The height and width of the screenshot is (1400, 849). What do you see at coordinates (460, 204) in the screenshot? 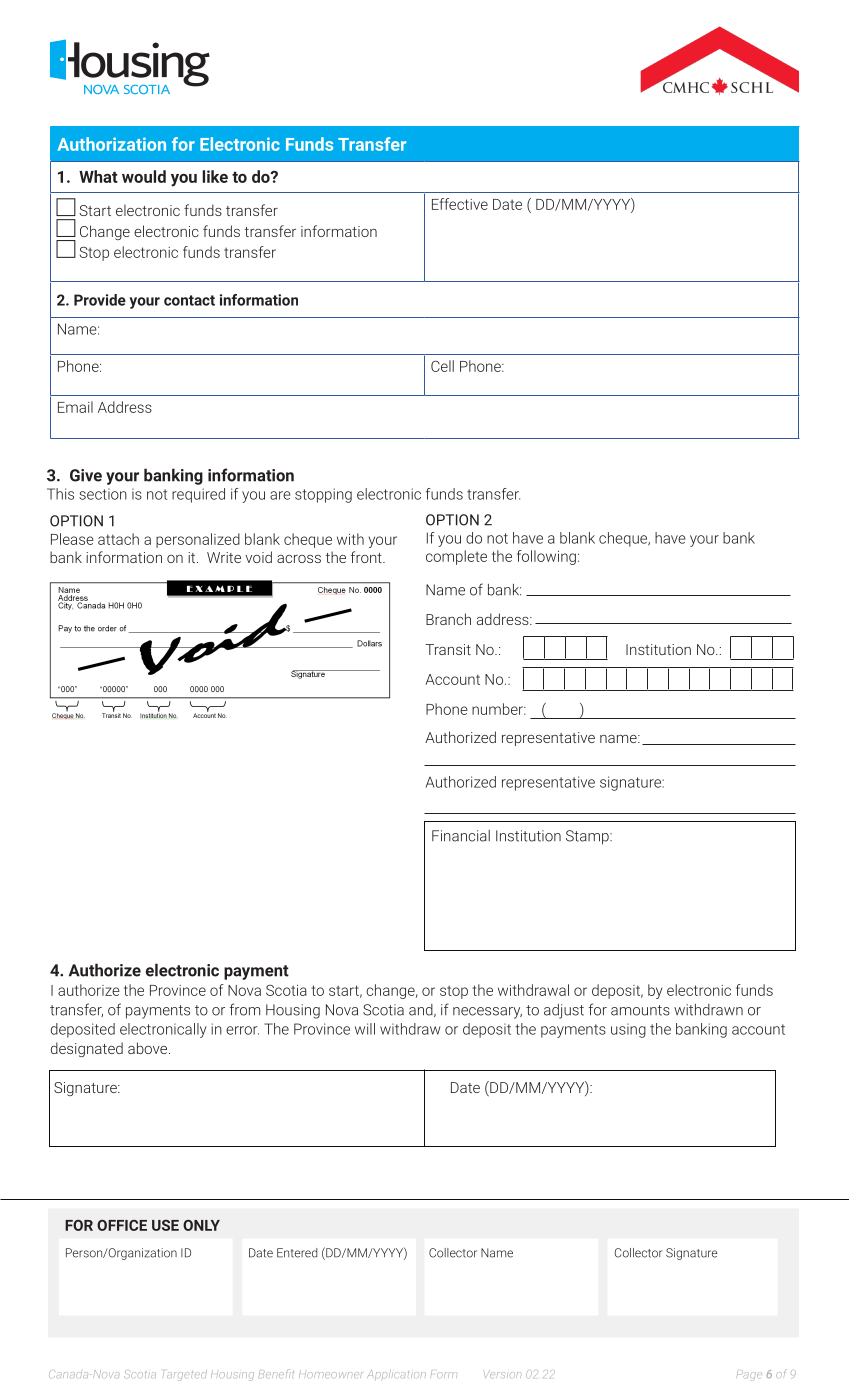
I see `Effective` at bounding box center [460, 204].
